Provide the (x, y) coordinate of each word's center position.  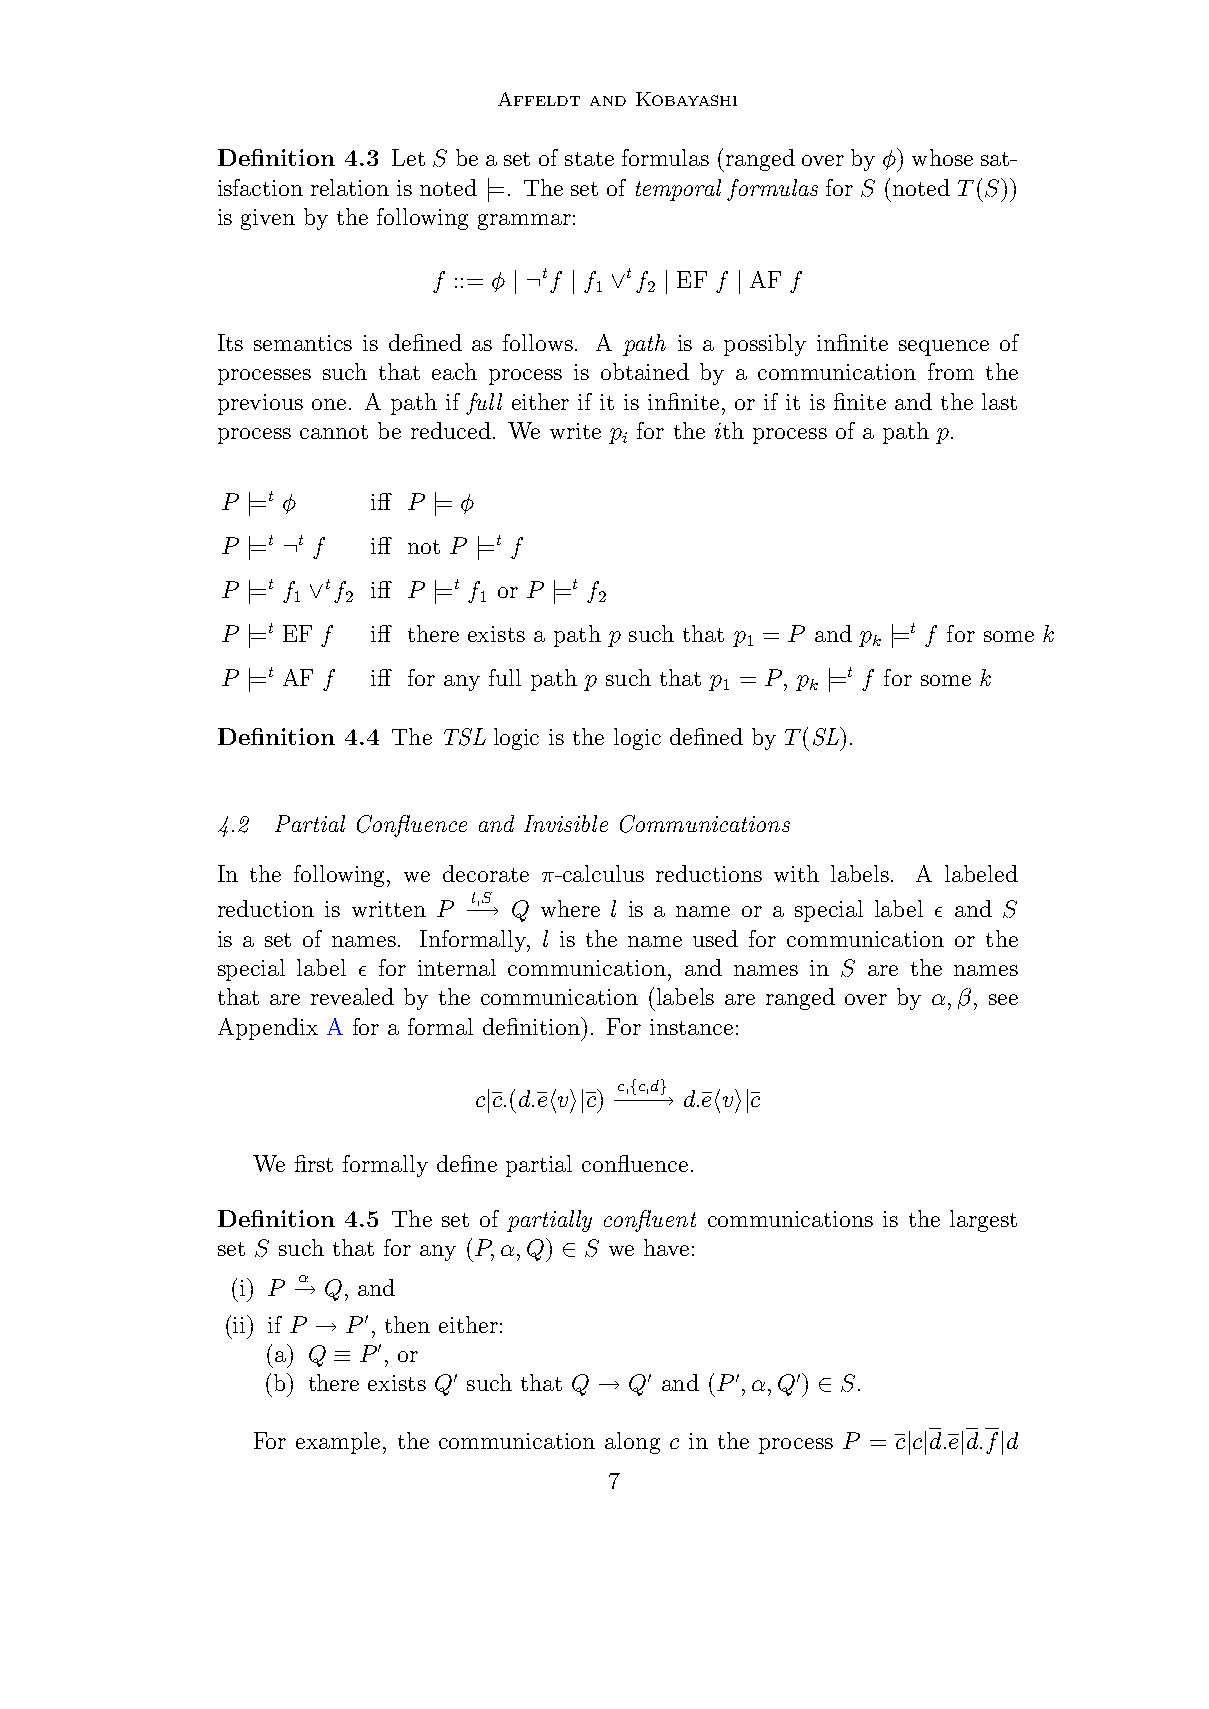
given (268, 219)
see (1003, 999)
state (589, 159)
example (338, 1443)
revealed (352, 996)
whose (942, 157)
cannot (334, 432)
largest (983, 1221)
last (999, 401)
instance (691, 1027)
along (632, 1443)
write (575, 431)
